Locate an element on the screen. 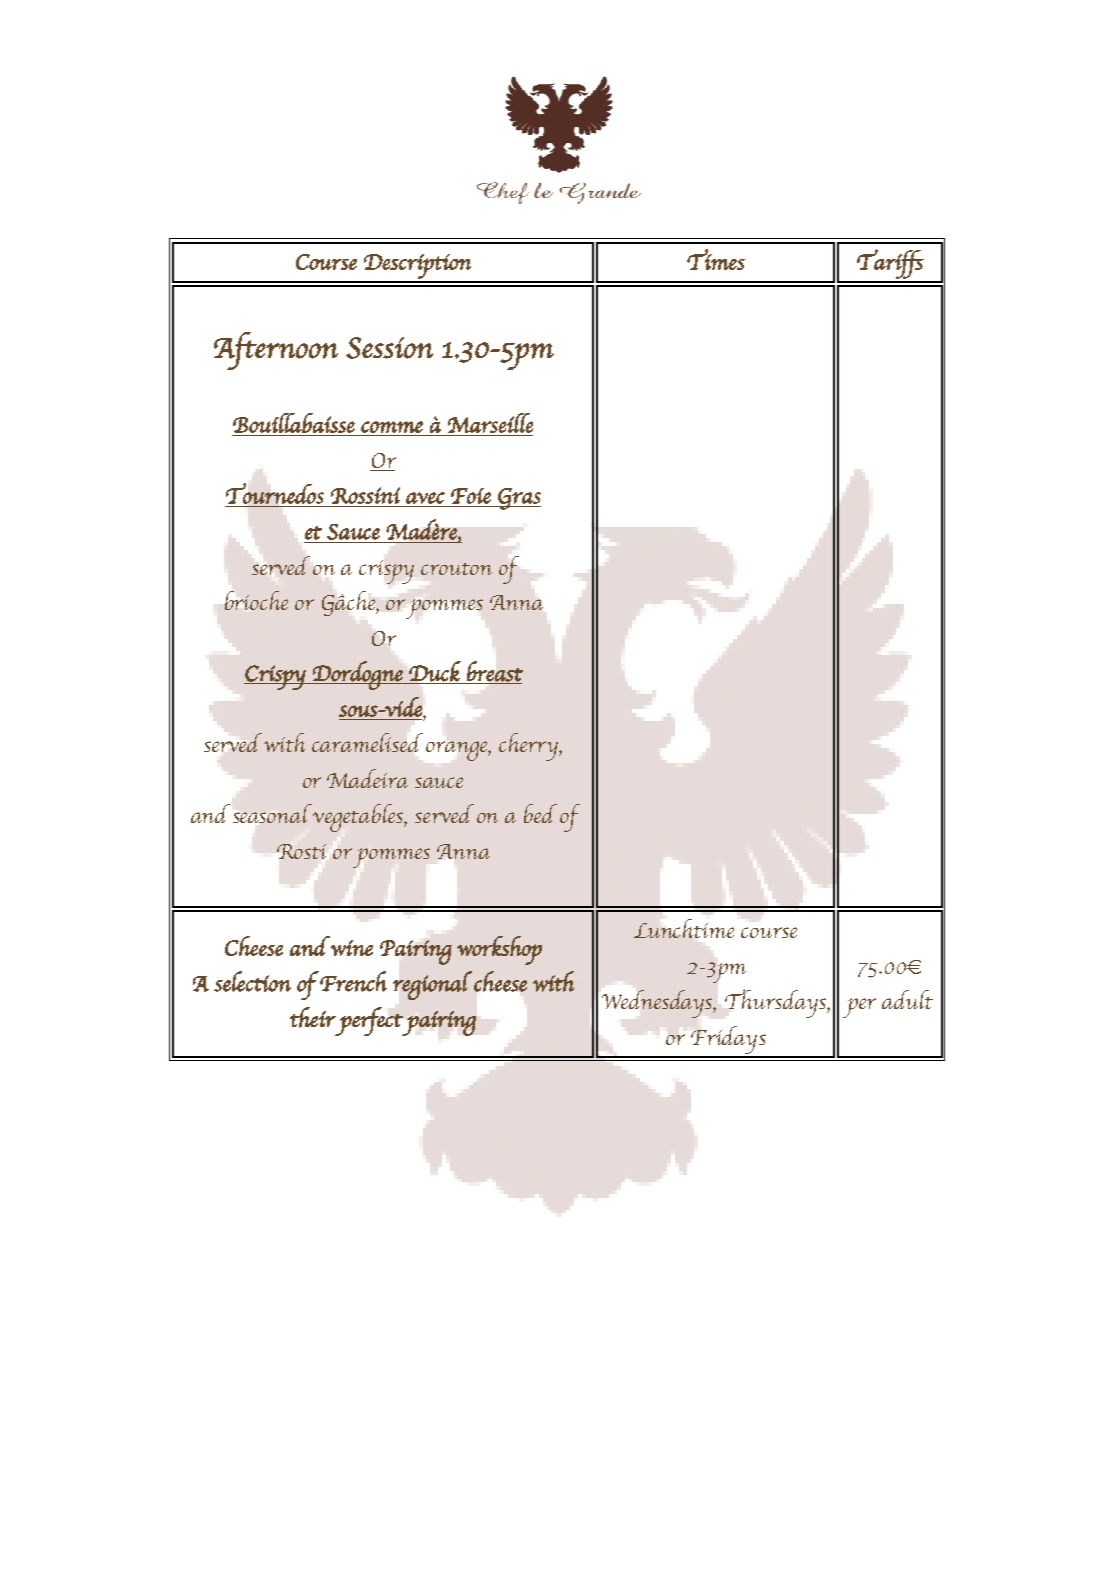 This screenshot has height=1574, width=1113. Session is located at coordinates (389, 348).
